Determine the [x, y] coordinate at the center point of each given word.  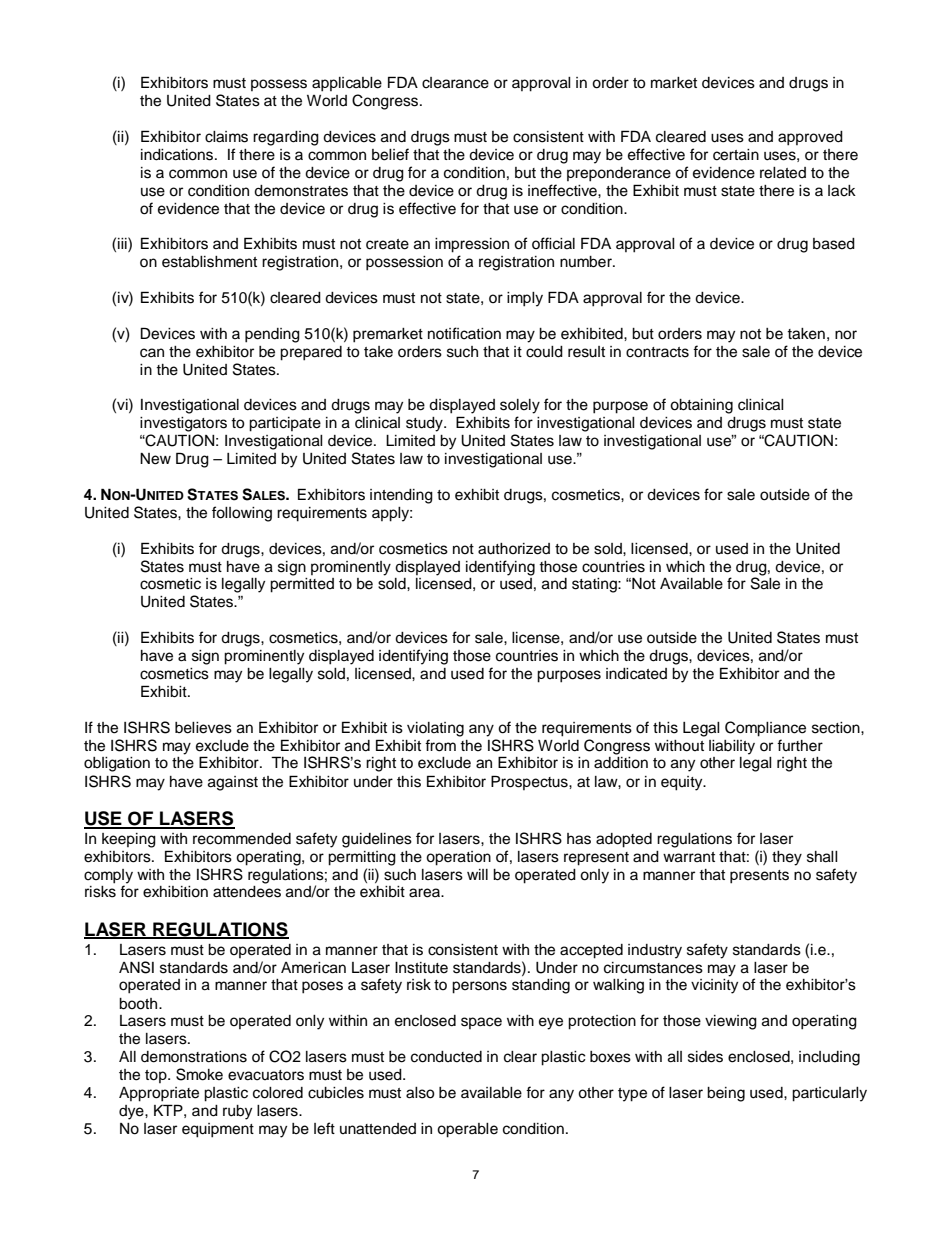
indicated [636, 674]
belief [390, 154]
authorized [514, 549]
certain [736, 155]
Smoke [199, 1074]
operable [467, 1130]
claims [226, 137]
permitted [302, 585]
